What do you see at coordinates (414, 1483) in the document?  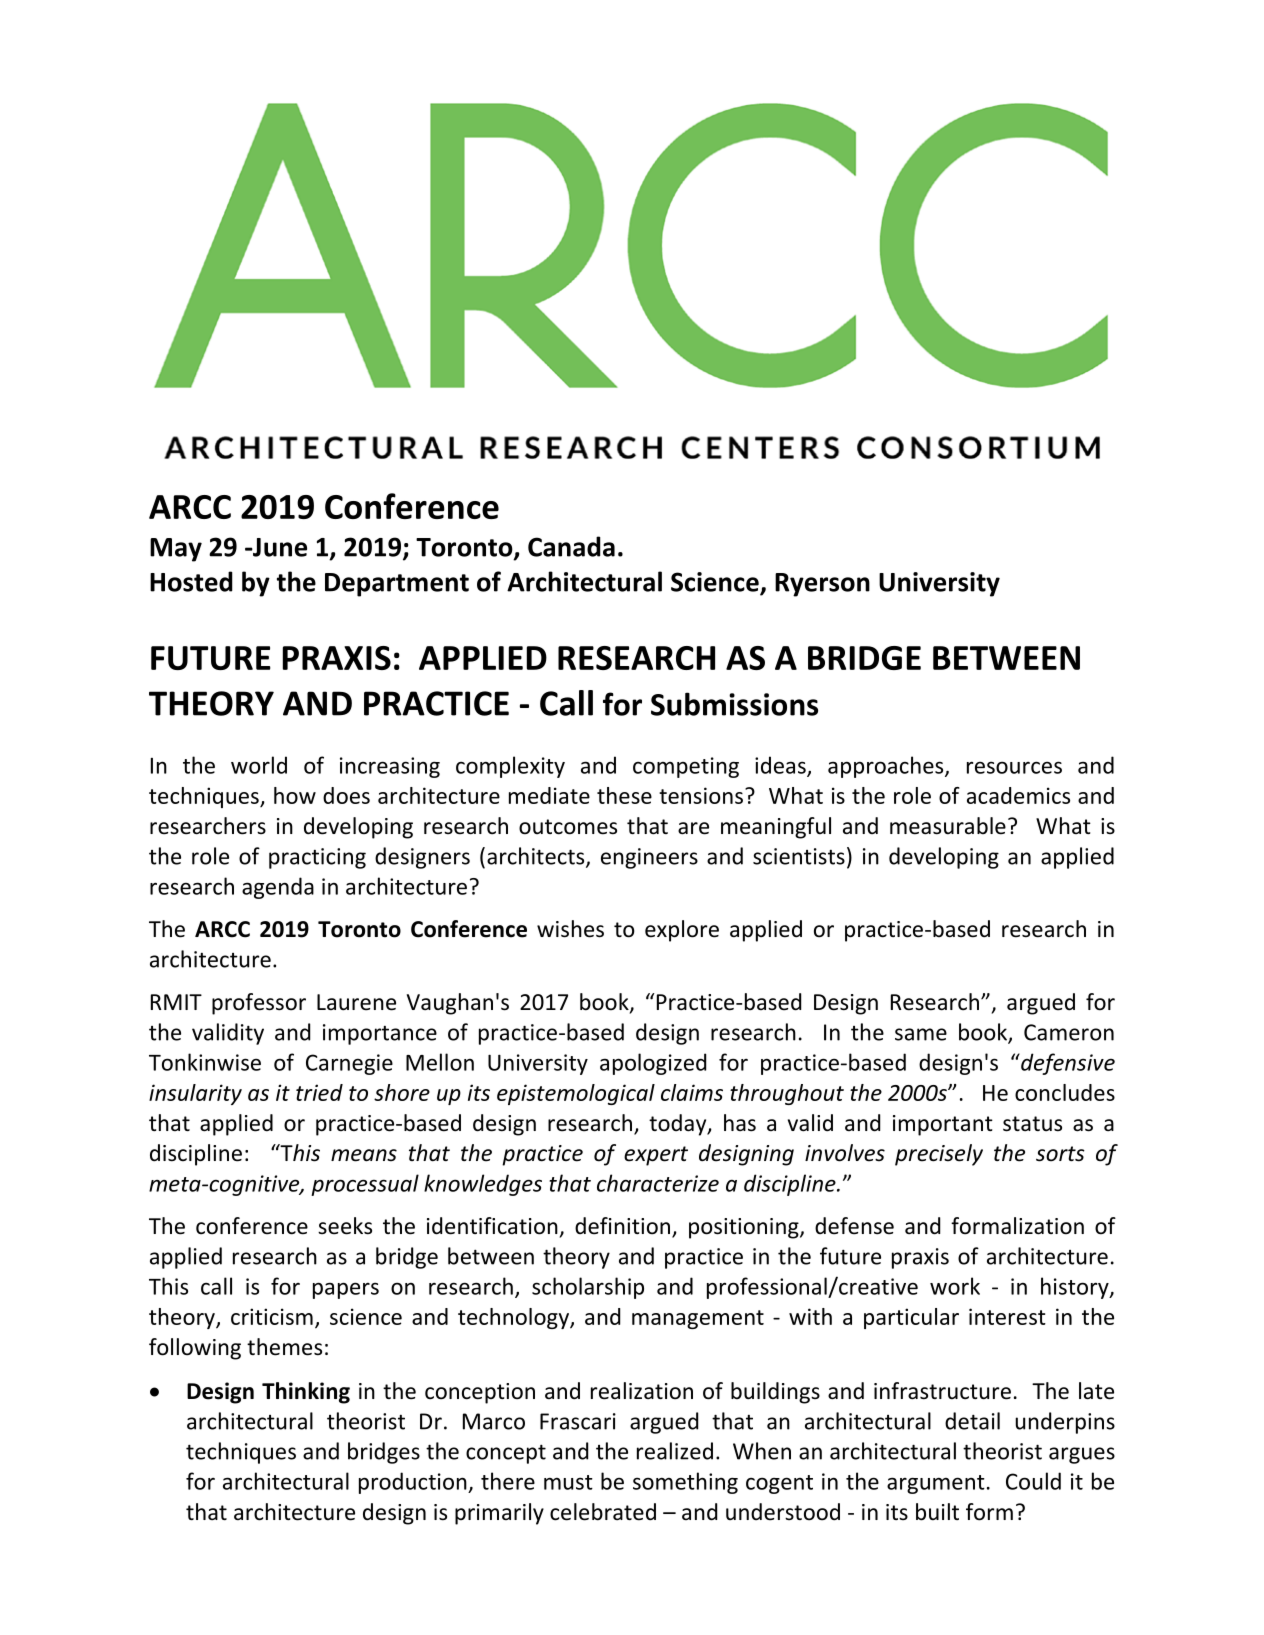 I see `production` at bounding box center [414, 1483].
